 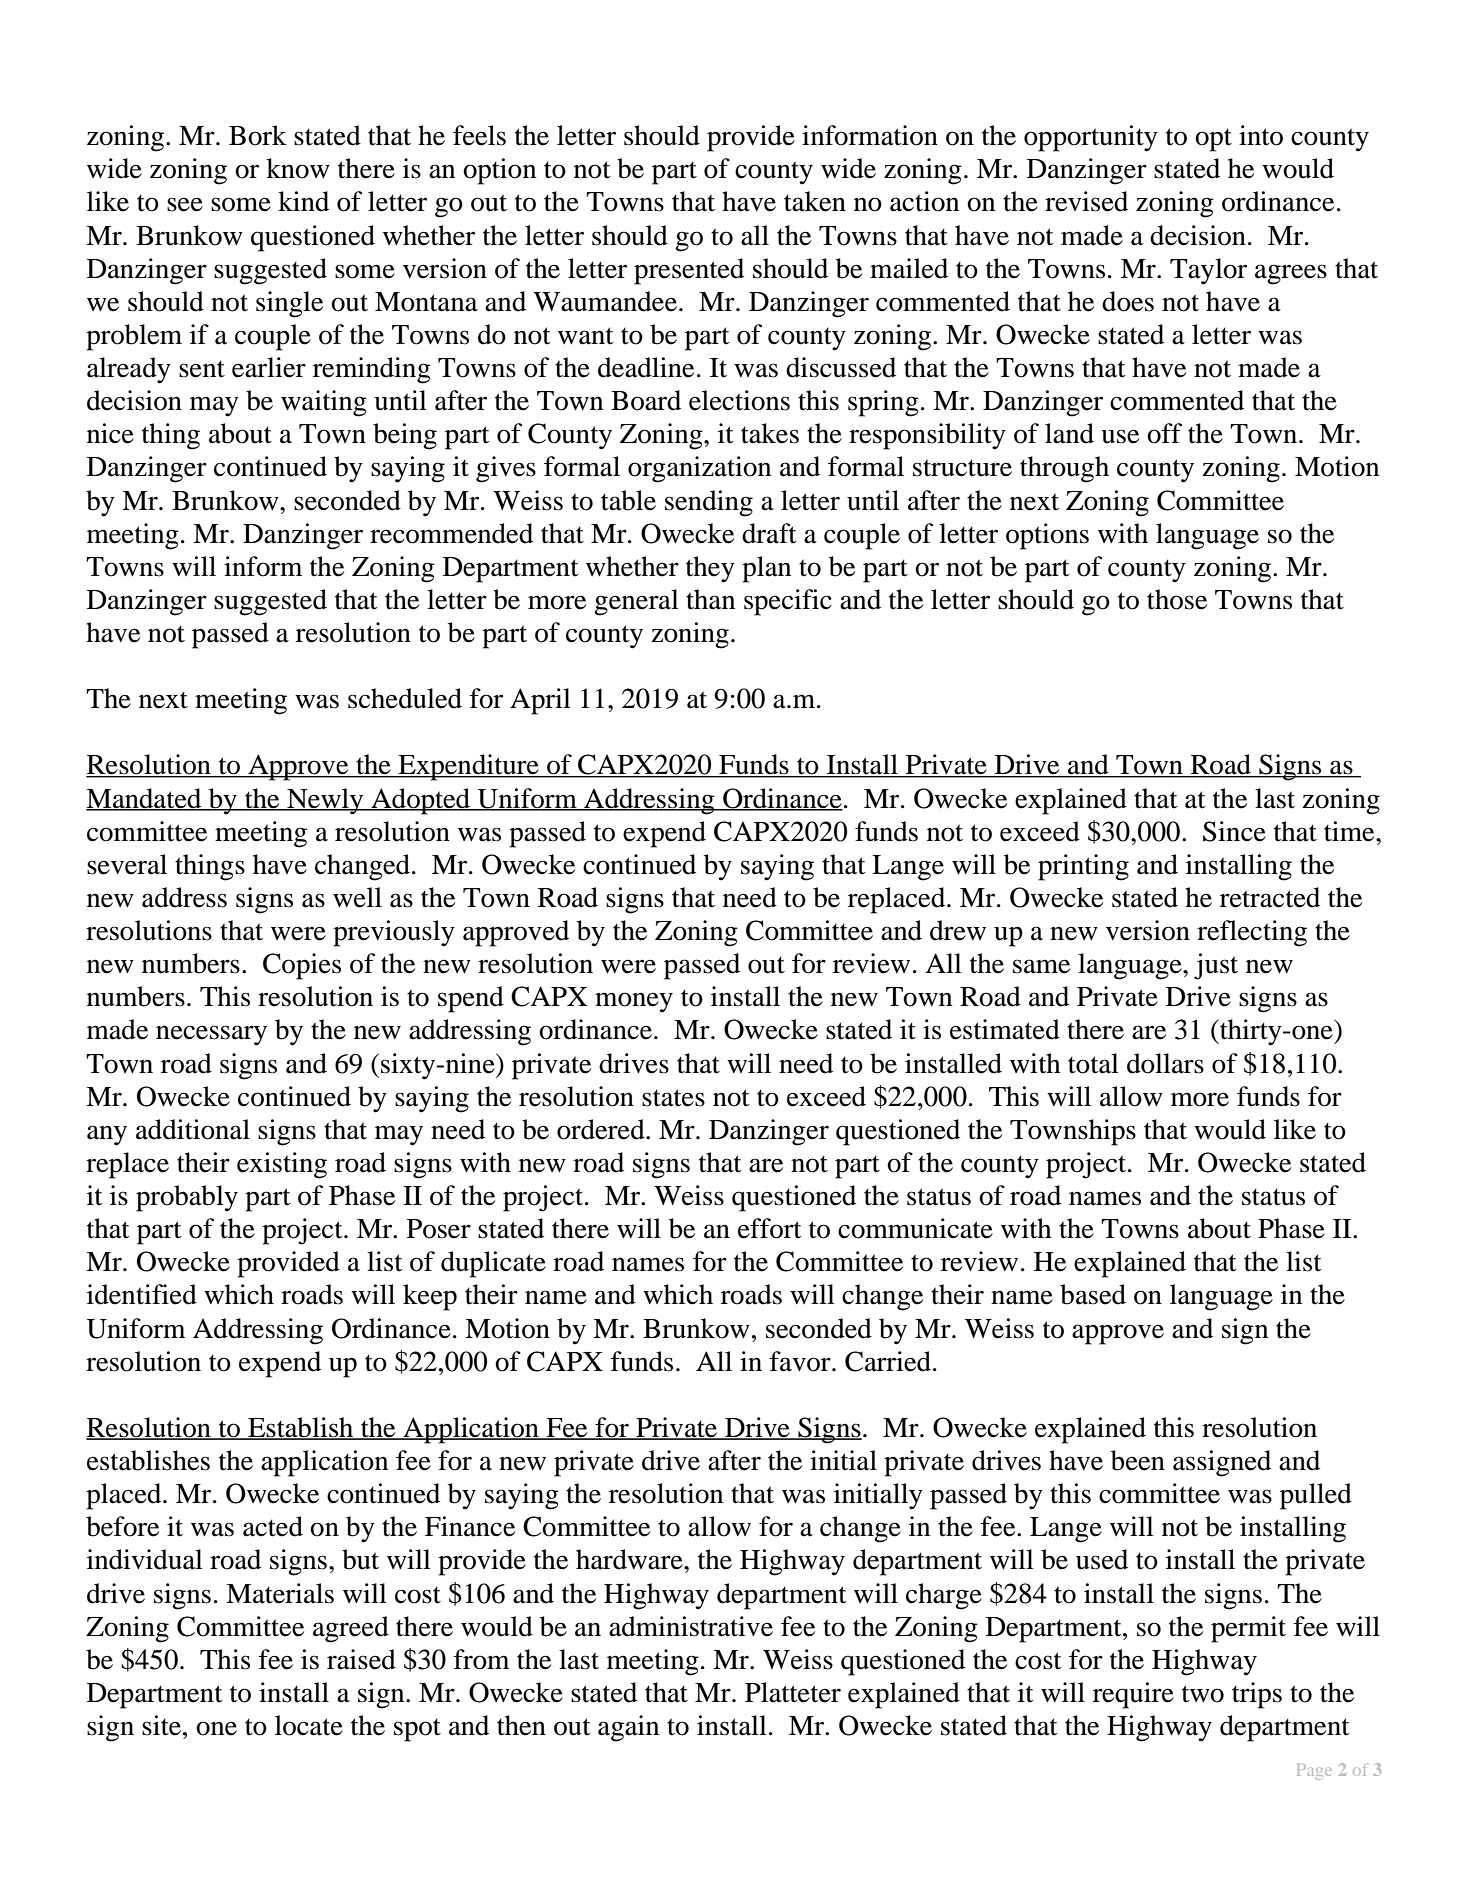 I want to click on locate, so click(x=309, y=1725).
